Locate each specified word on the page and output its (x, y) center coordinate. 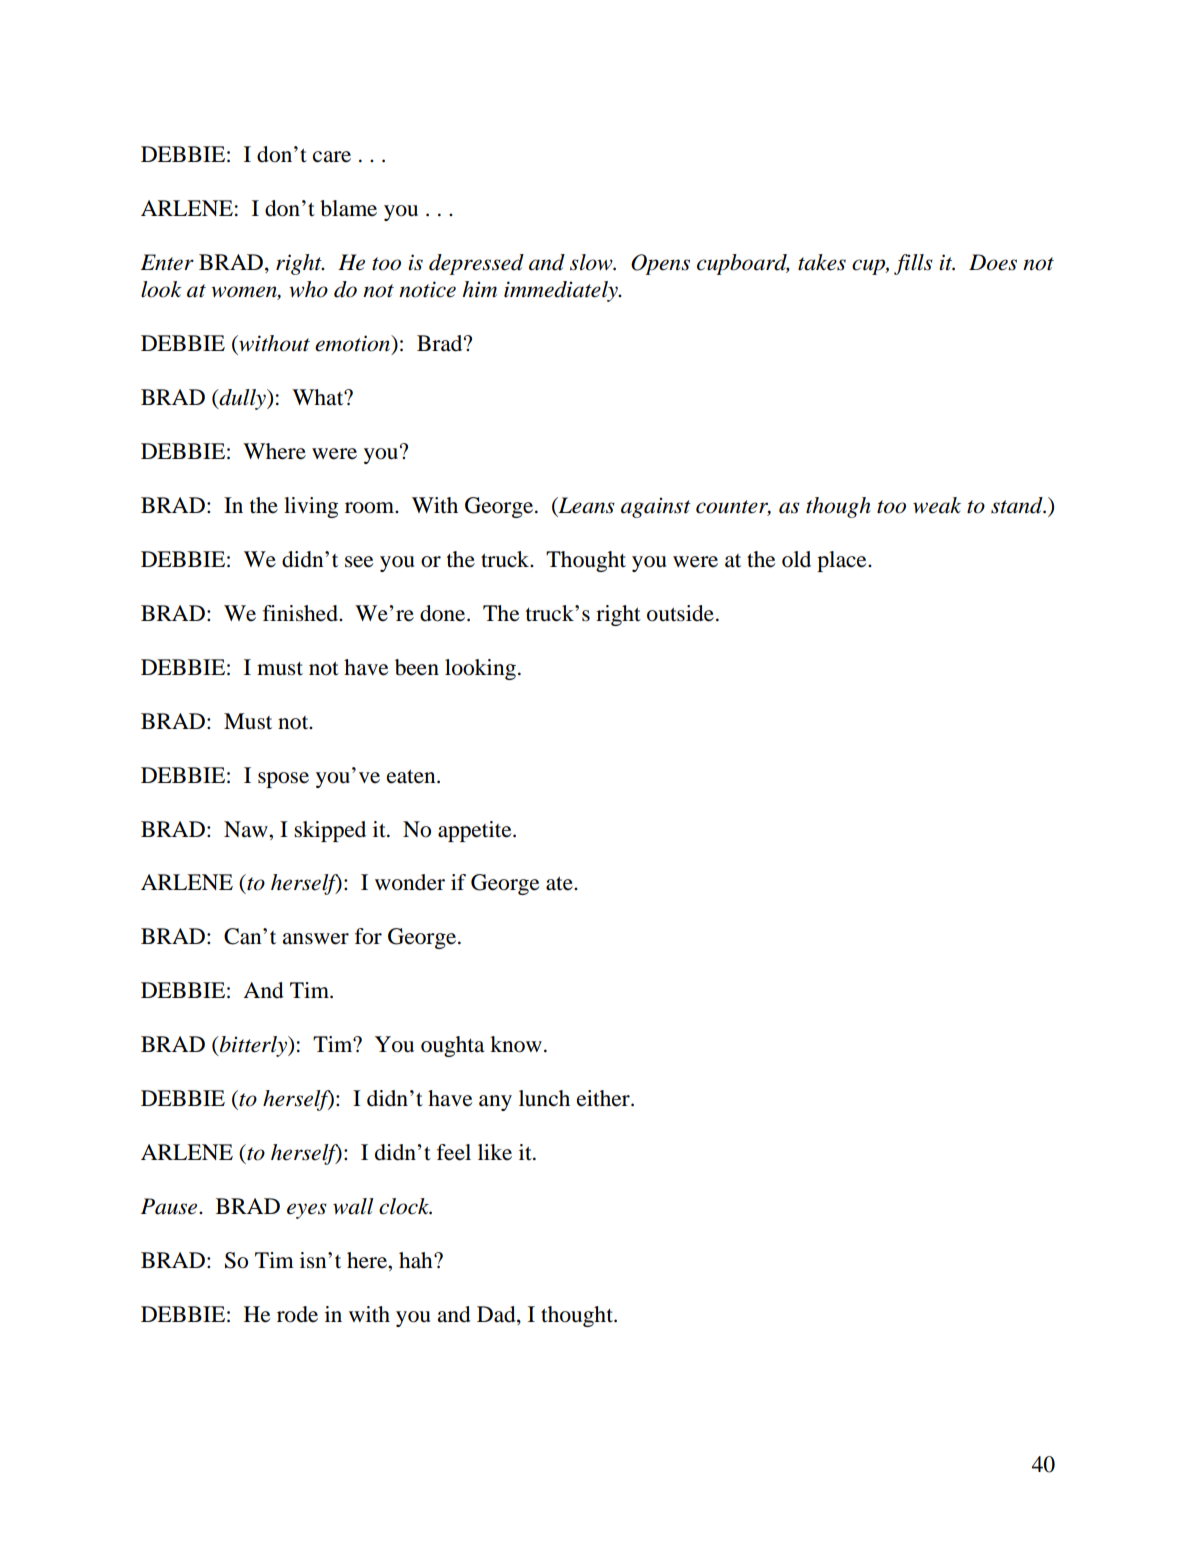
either (604, 1098)
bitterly (253, 1046)
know (516, 1044)
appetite (476, 831)
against (656, 507)
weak (937, 505)
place (843, 561)
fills (913, 264)
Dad (497, 1315)
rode (297, 1314)
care (332, 157)
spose (283, 780)
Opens (660, 264)
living (311, 507)
